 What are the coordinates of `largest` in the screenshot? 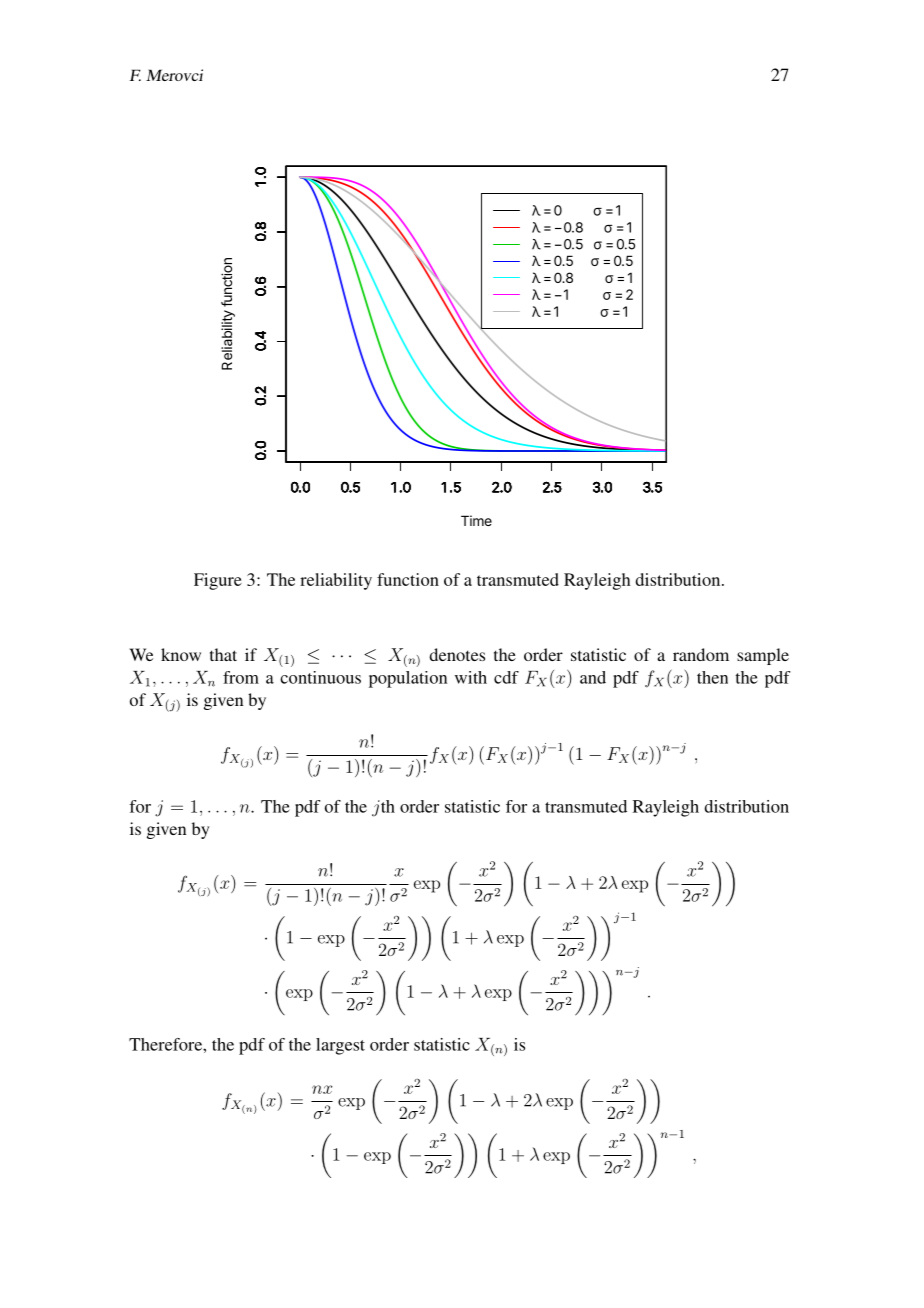 It's located at (340, 1046).
